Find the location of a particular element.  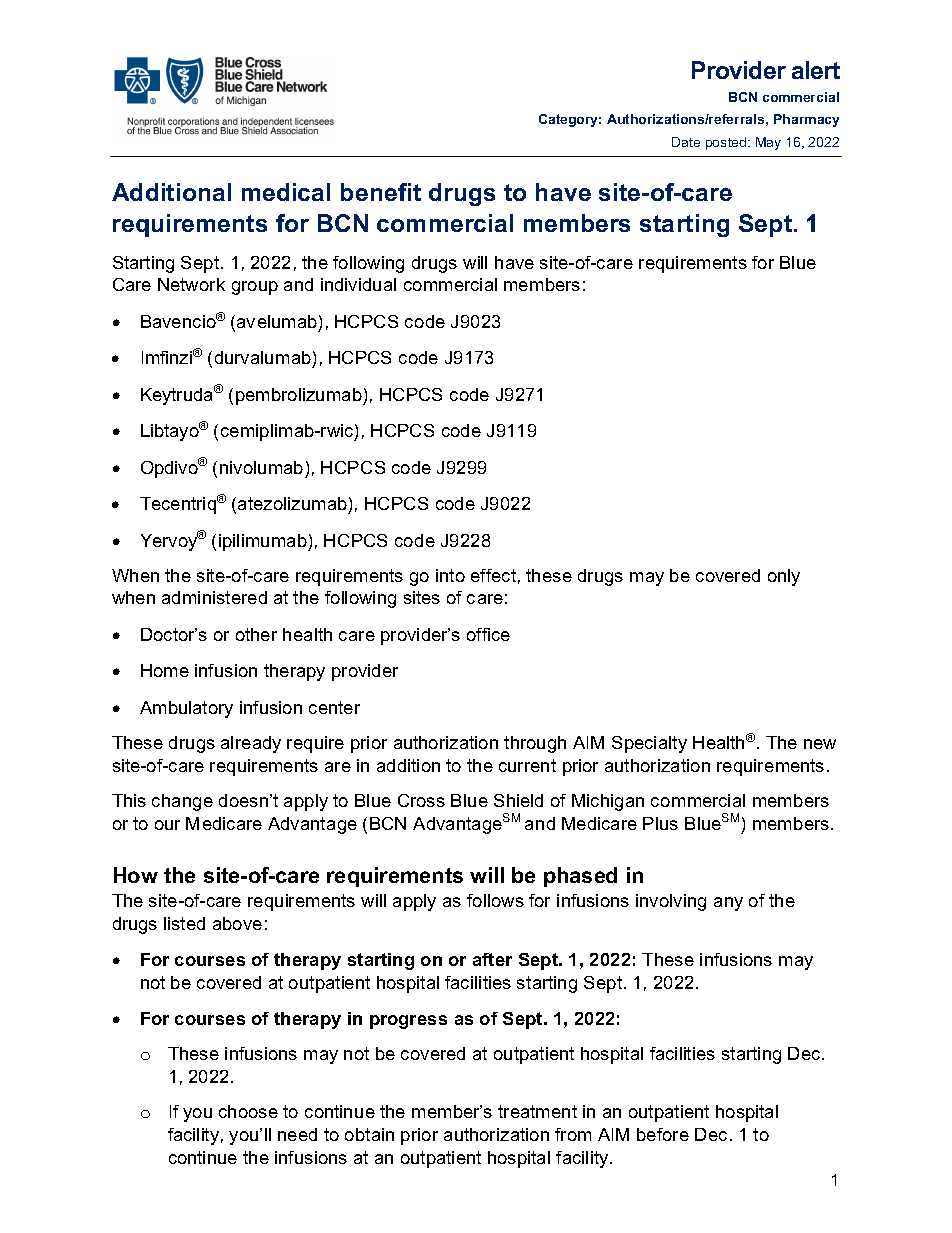

any is located at coordinates (728, 904).
